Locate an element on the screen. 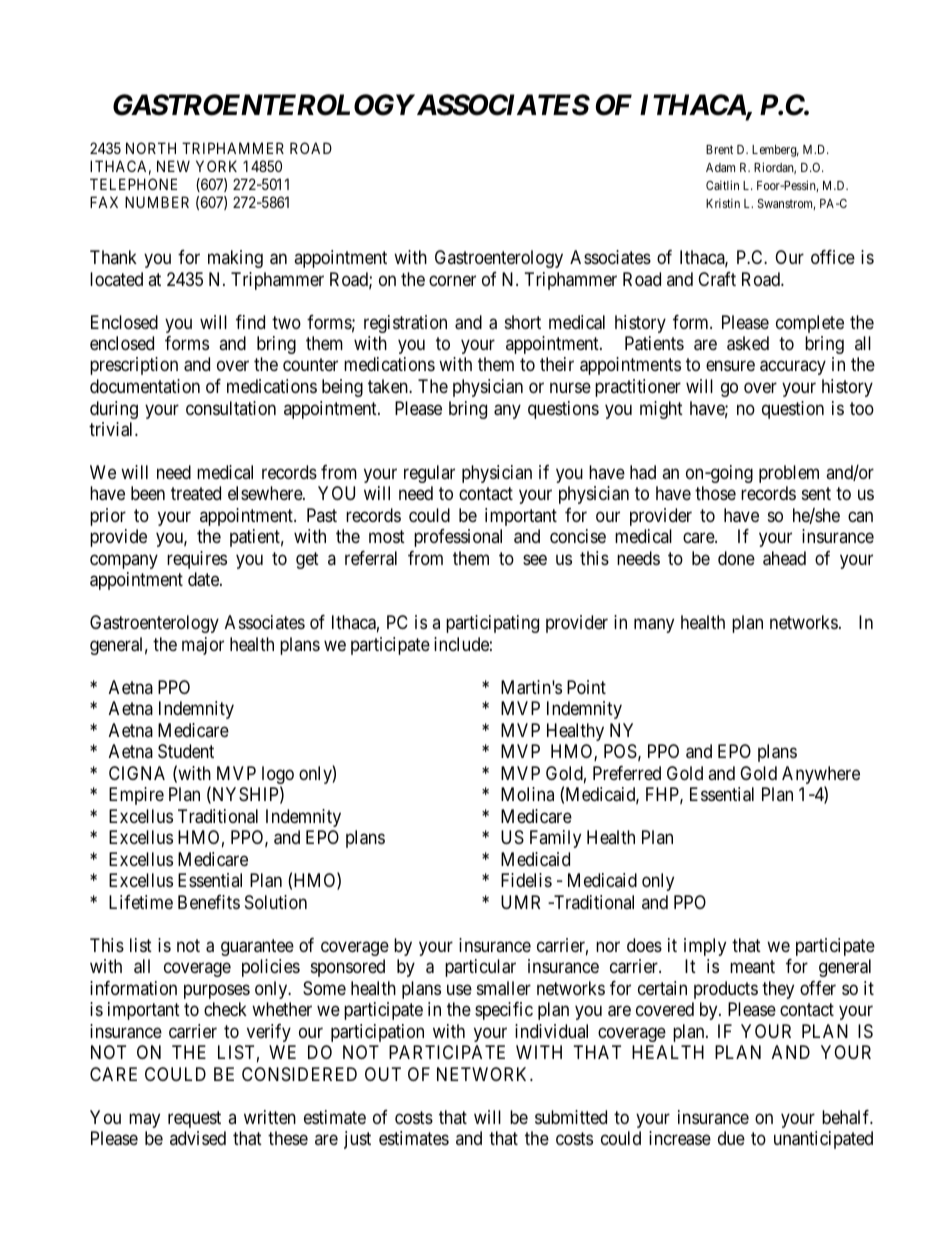 The width and height of the screenshot is (952, 1233). major is located at coordinates (203, 646).
